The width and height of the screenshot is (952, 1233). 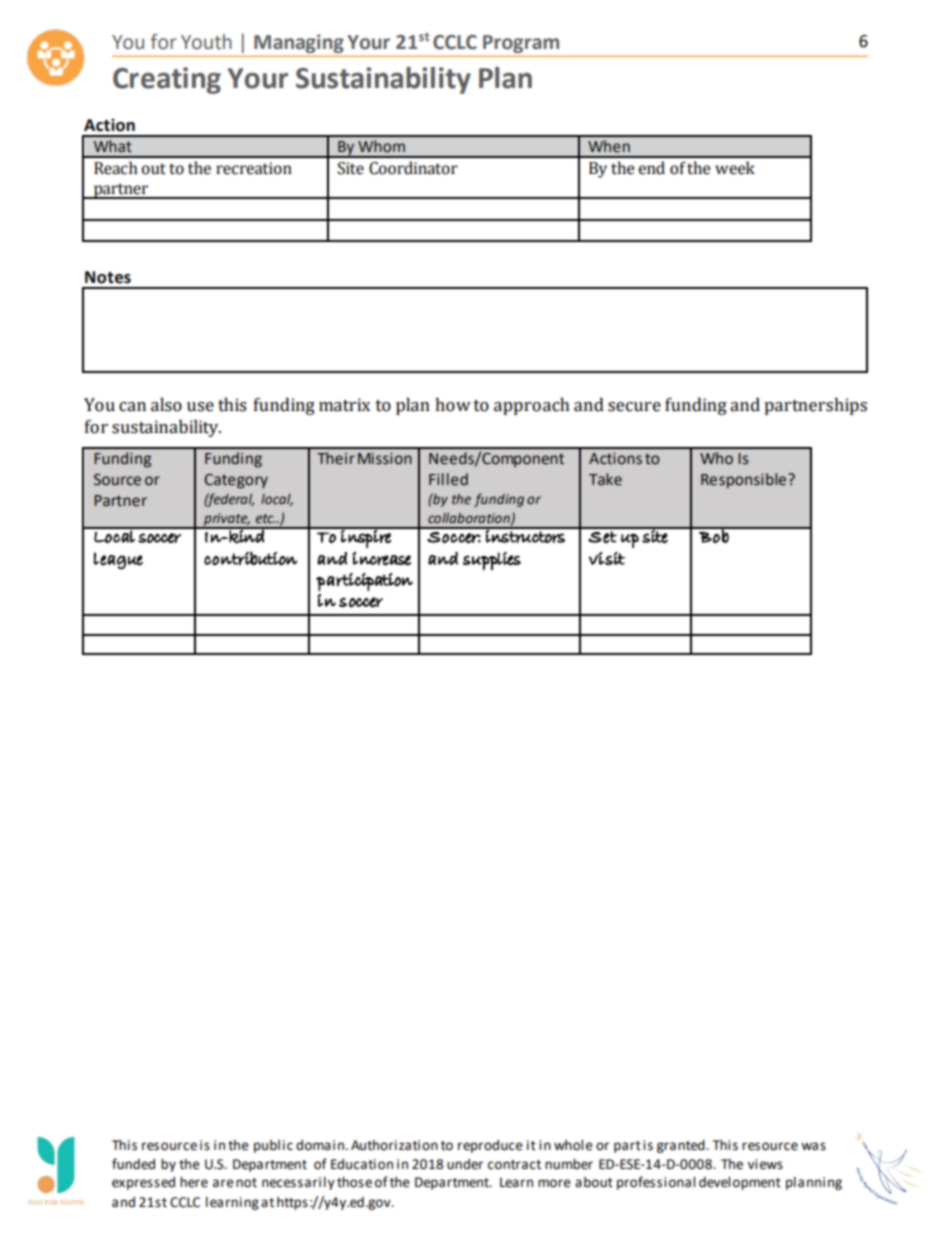 I want to click on views, so click(x=765, y=1164).
